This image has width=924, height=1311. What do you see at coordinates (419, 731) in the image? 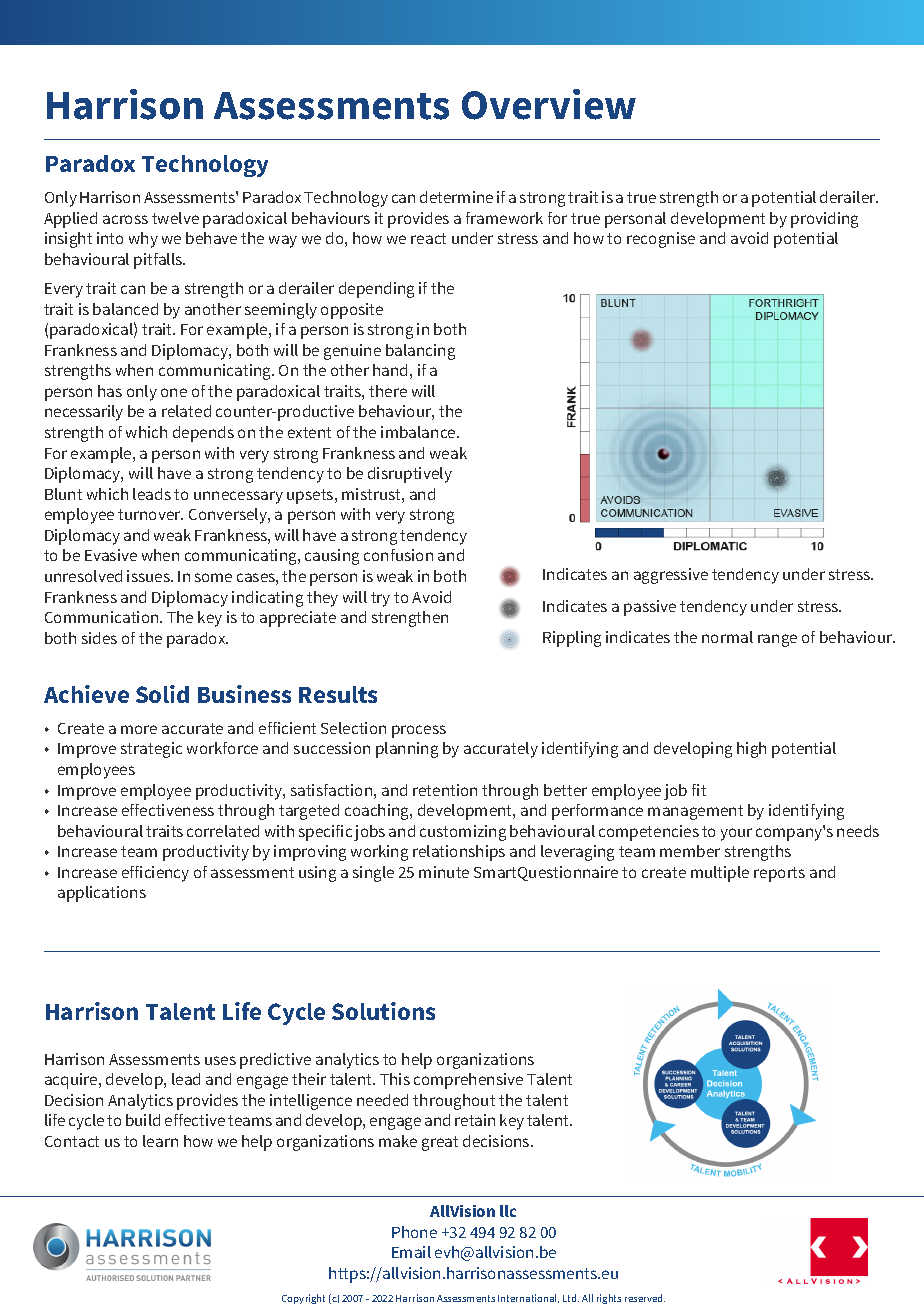
I see `process` at bounding box center [419, 731].
